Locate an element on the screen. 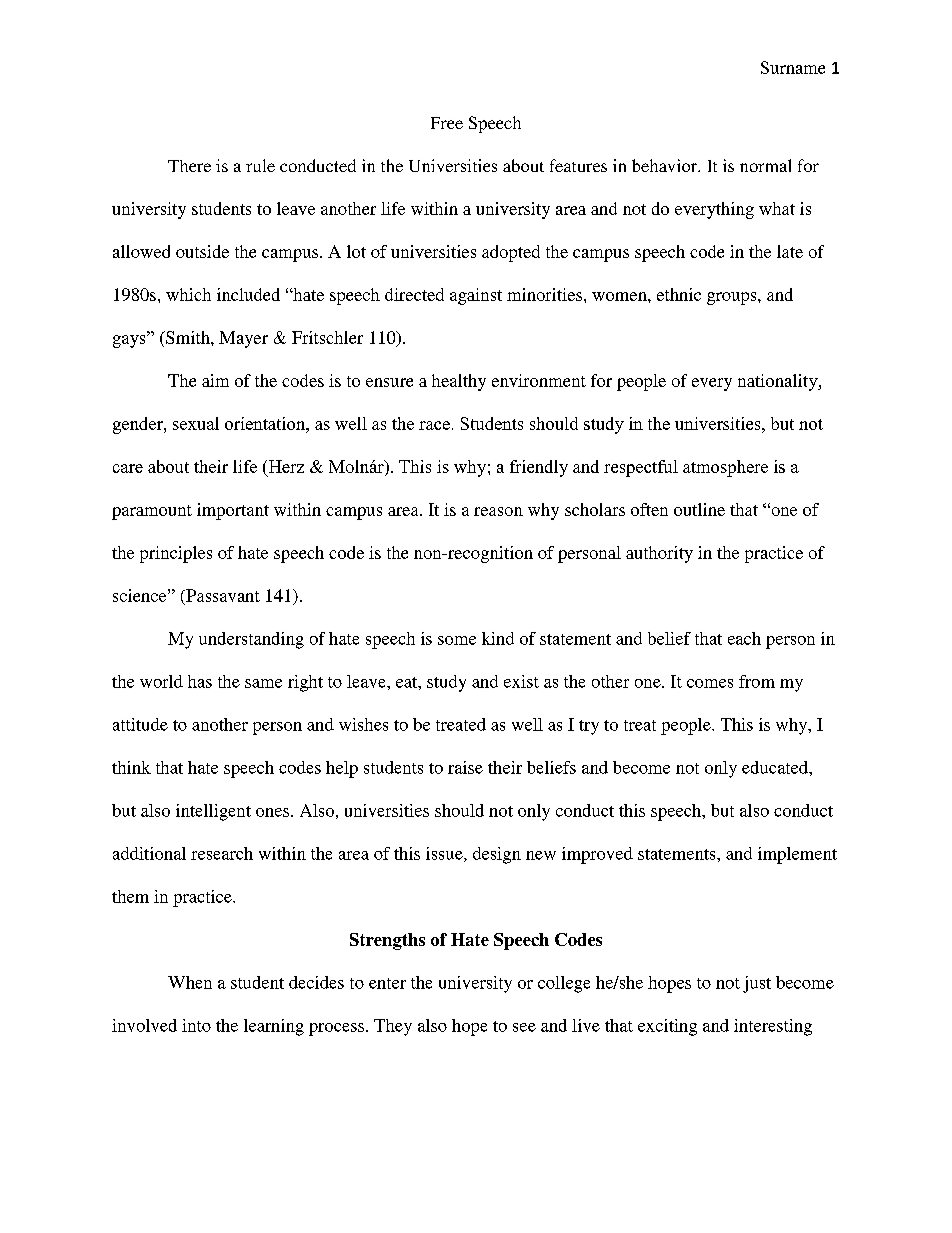 This screenshot has height=1233, width=952. principles is located at coordinates (176, 554).
